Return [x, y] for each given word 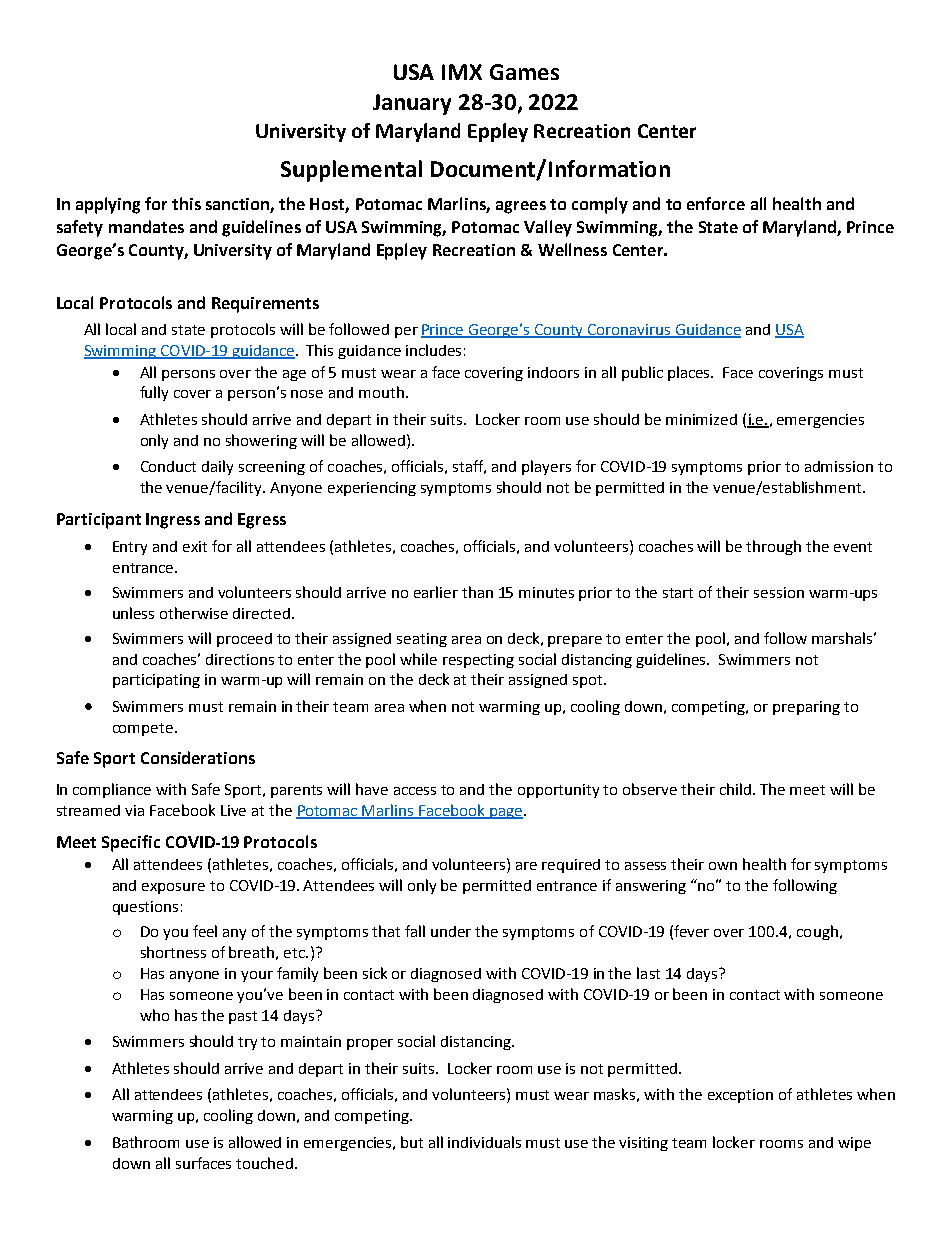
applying [108, 205]
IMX [462, 72]
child [737, 789]
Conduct [168, 466]
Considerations [198, 757]
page [505, 813]
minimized [701, 419]
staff [469, 467]
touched [264, 1163]
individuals [484, 1142]
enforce [716, 203]
